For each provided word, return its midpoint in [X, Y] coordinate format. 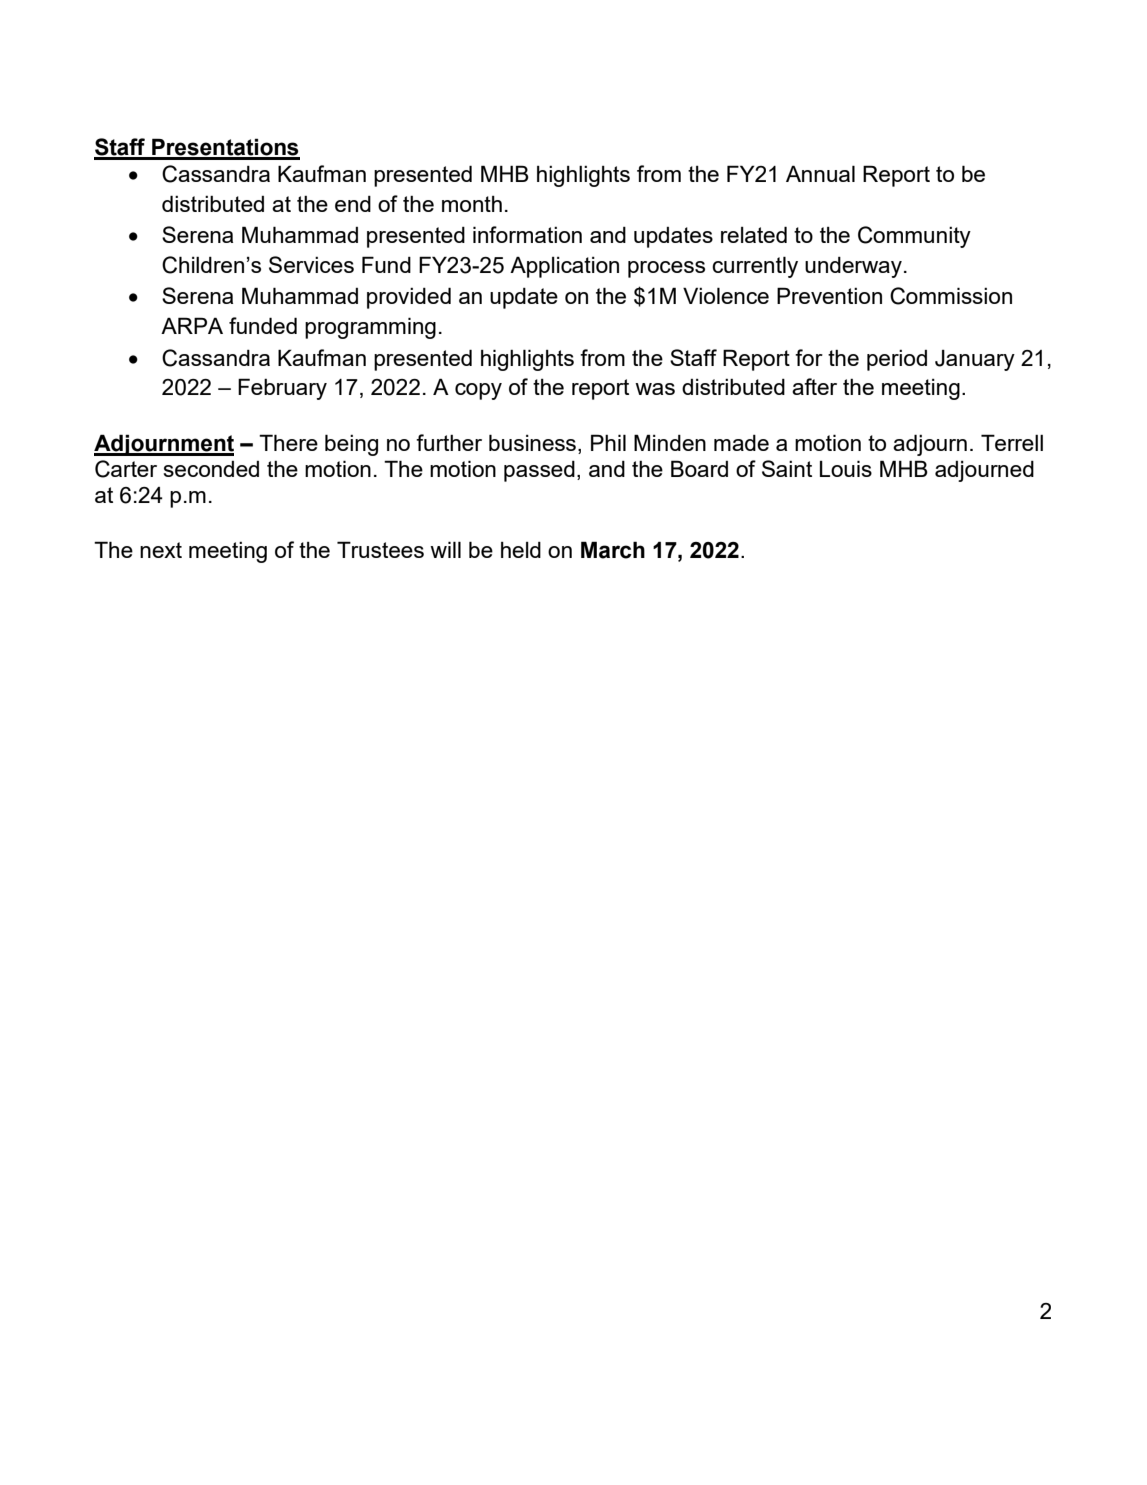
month [472, 204]
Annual [820, 173]
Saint [787, 468]
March [613, 550]
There [288, 442]
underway [853, 267]
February [282, 389]
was [655, 389]
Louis [846, 468]
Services [311, 264]
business [532, 442]
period [897, 360]
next [161, 550]
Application [564, 267]
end [353, 204]
